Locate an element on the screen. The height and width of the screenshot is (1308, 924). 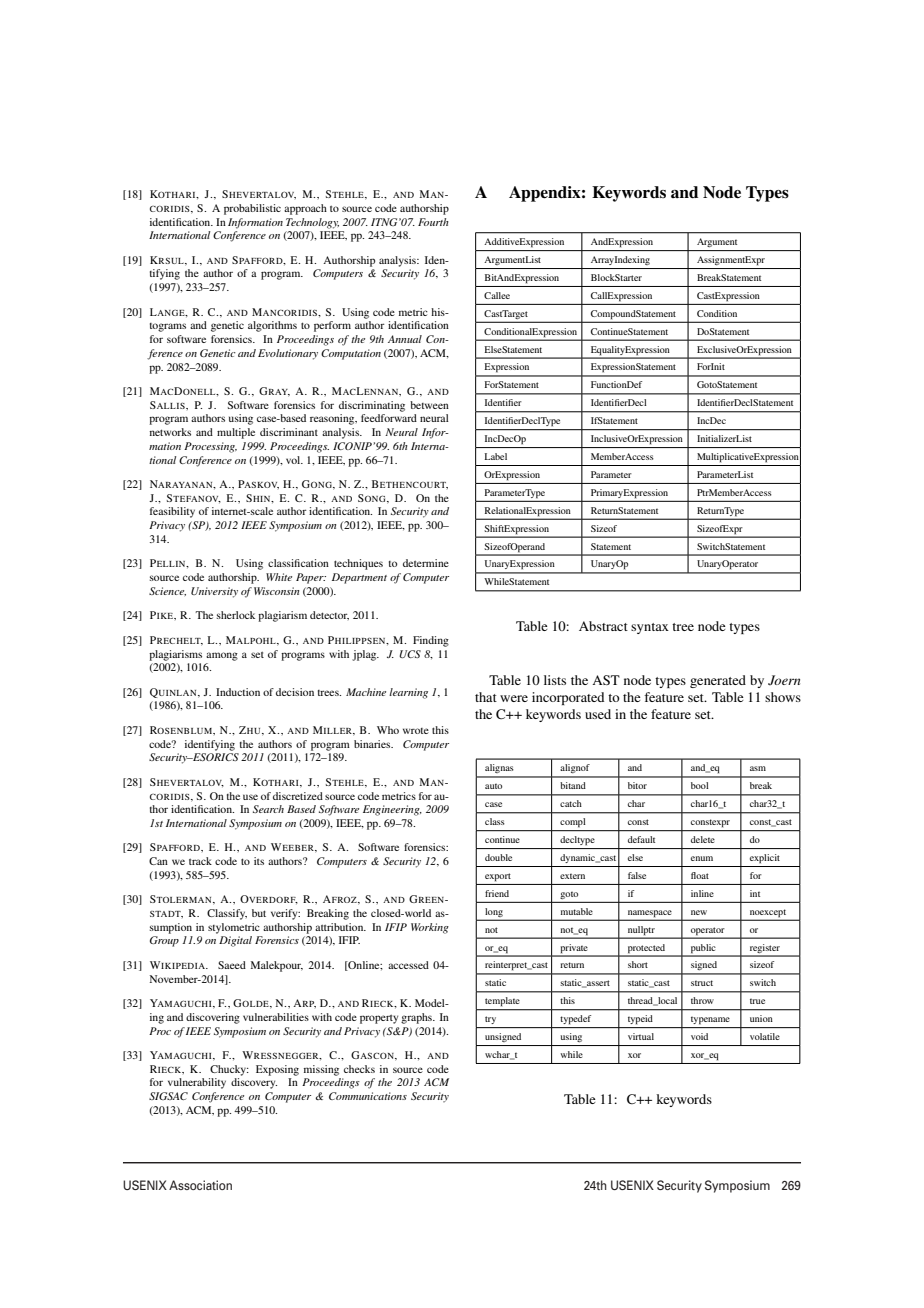
Fourth is located at coordinates (433, 222).
